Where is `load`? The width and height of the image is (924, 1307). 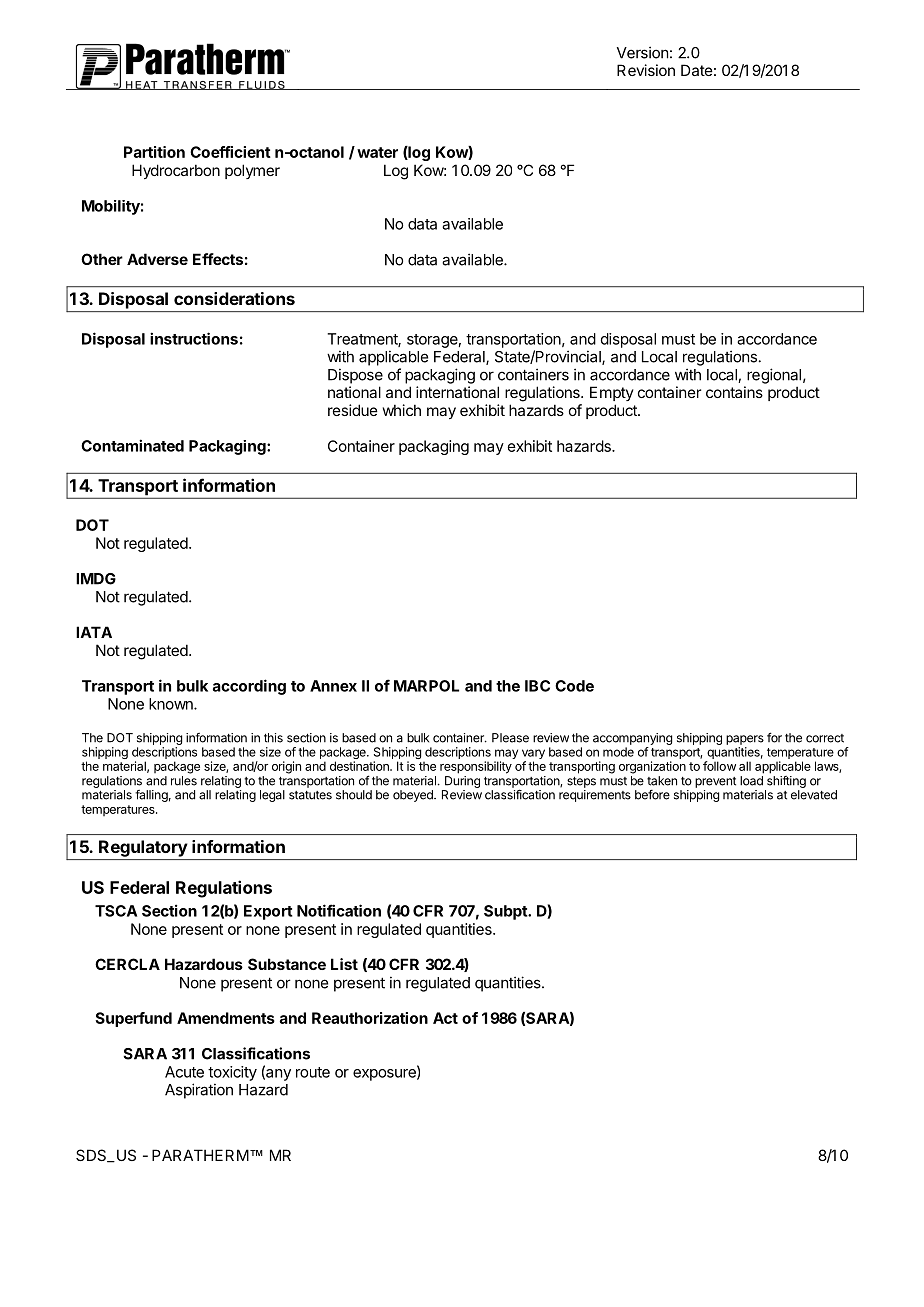
load is located at coordinates (751, 781).
